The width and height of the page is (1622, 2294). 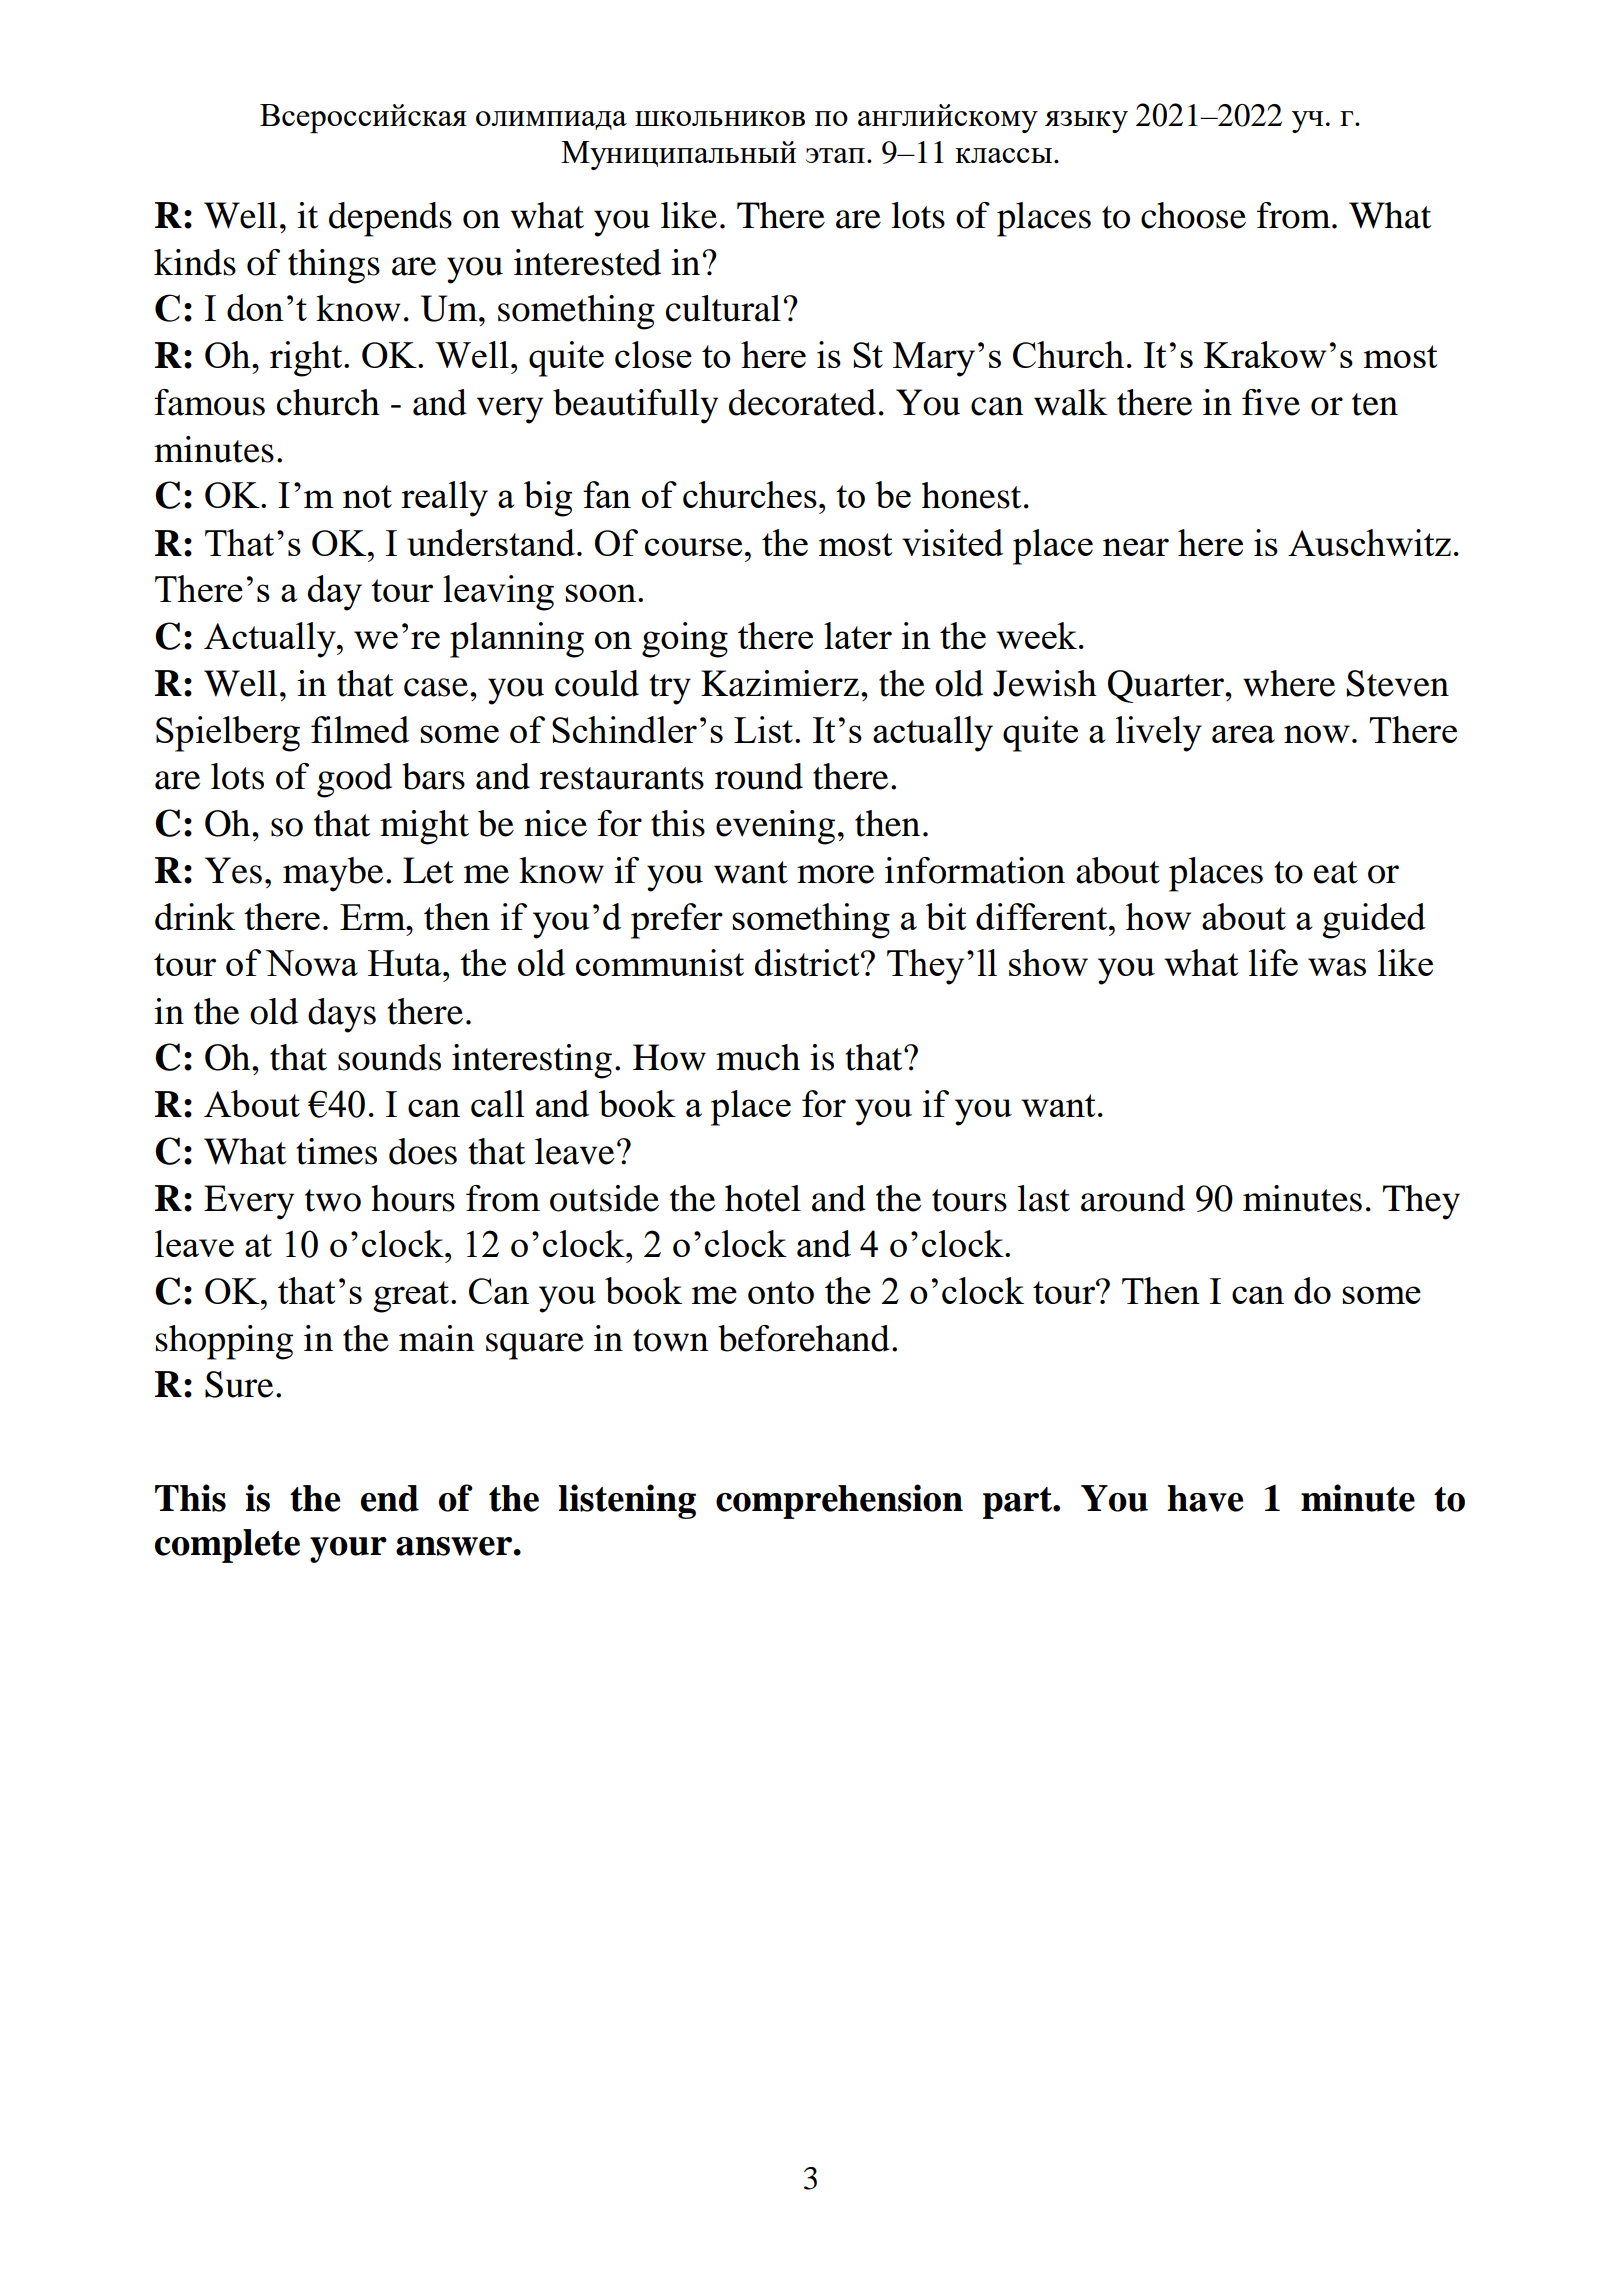 What do you see at coordinates (334, 266) in the page?
I see `things` at bounding box center [334, 266].
